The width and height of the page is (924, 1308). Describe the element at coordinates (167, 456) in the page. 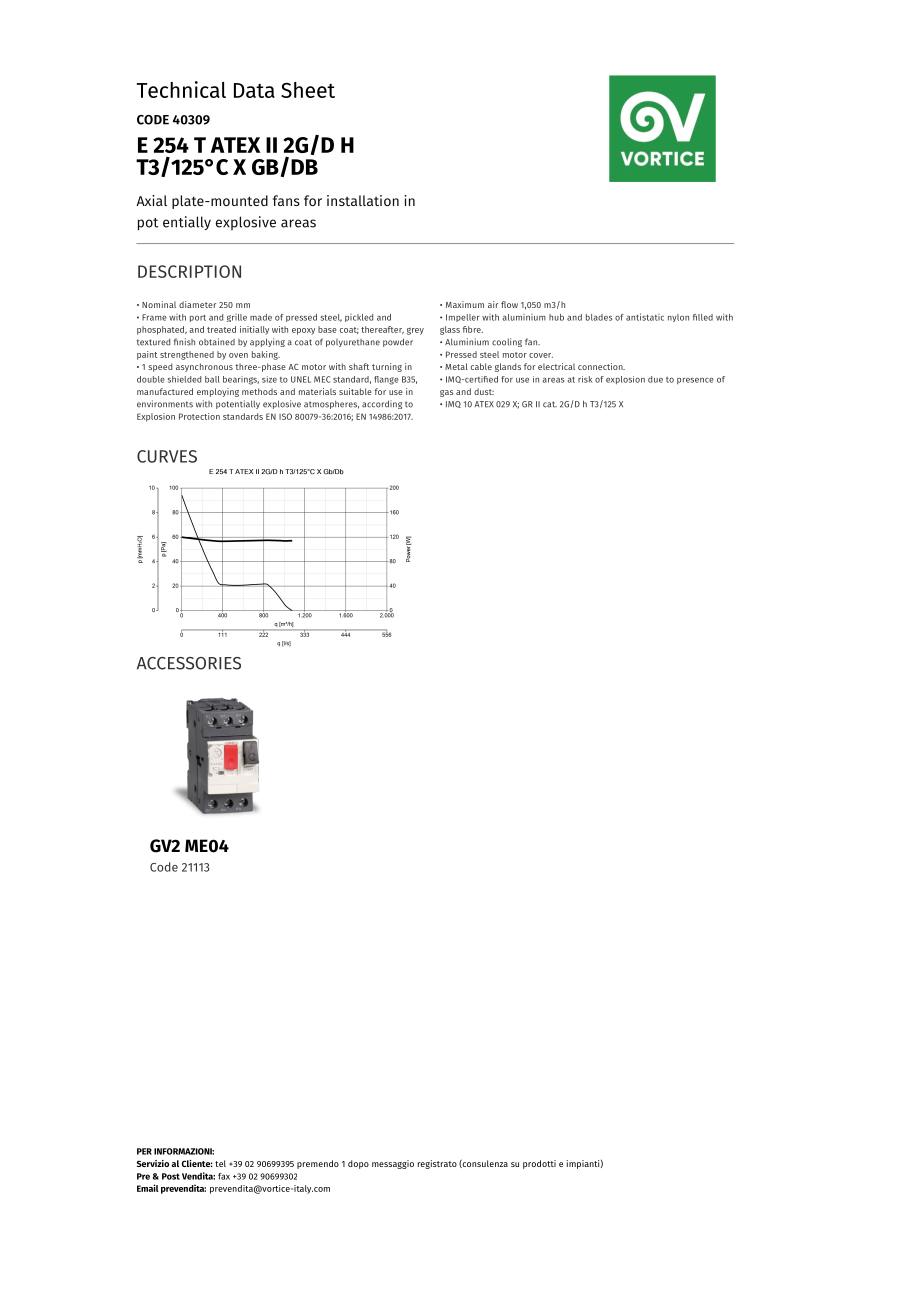

I see `CURVES` at that location.
